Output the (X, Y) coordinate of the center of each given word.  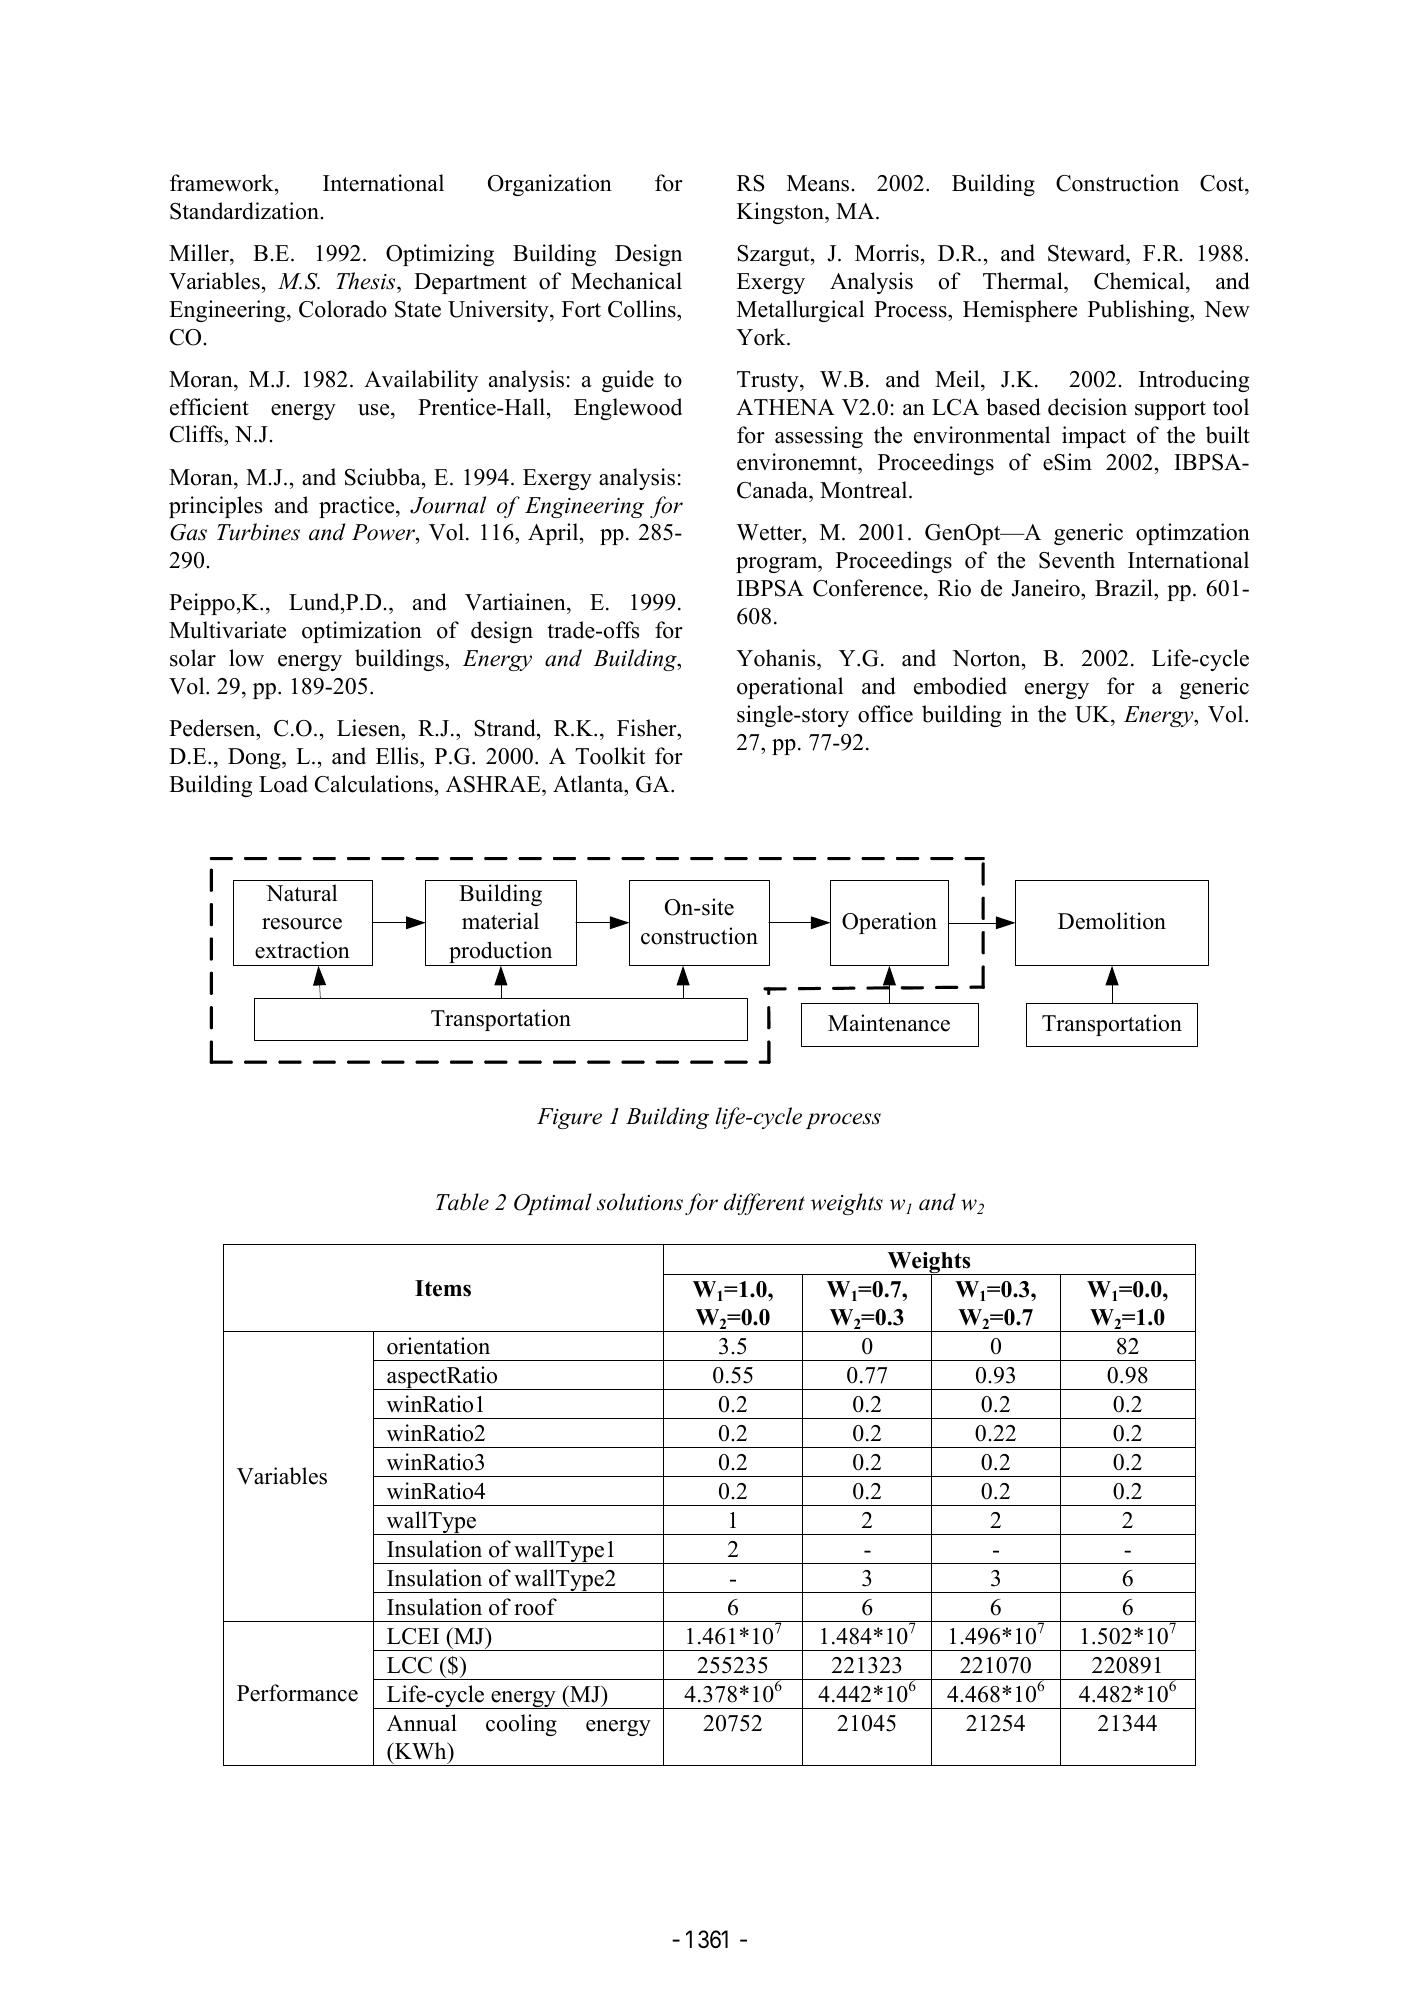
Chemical (1140, 281)
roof (535, 1607)
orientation (438, 1346)
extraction (302, 950)
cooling (521, 1725)
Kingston (781, 213)
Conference (869, 588)
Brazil (1125, 587)
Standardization (244, 211)
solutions (640, 1202)
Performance (297, 1693)
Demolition (1112, 921)
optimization (362, 632)
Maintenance (889, 1023)
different (764, 1204)
